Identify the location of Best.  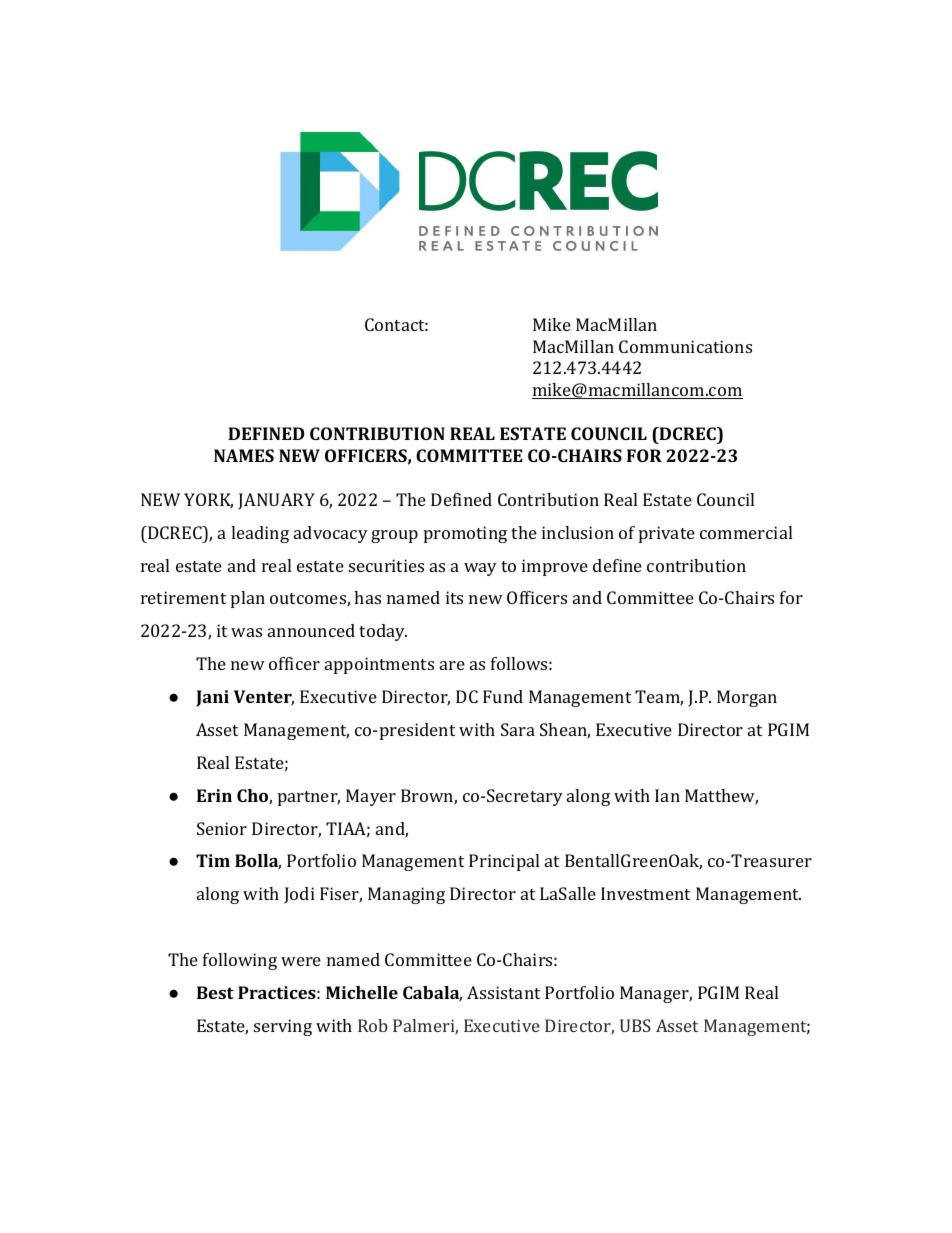
(215, 992).
